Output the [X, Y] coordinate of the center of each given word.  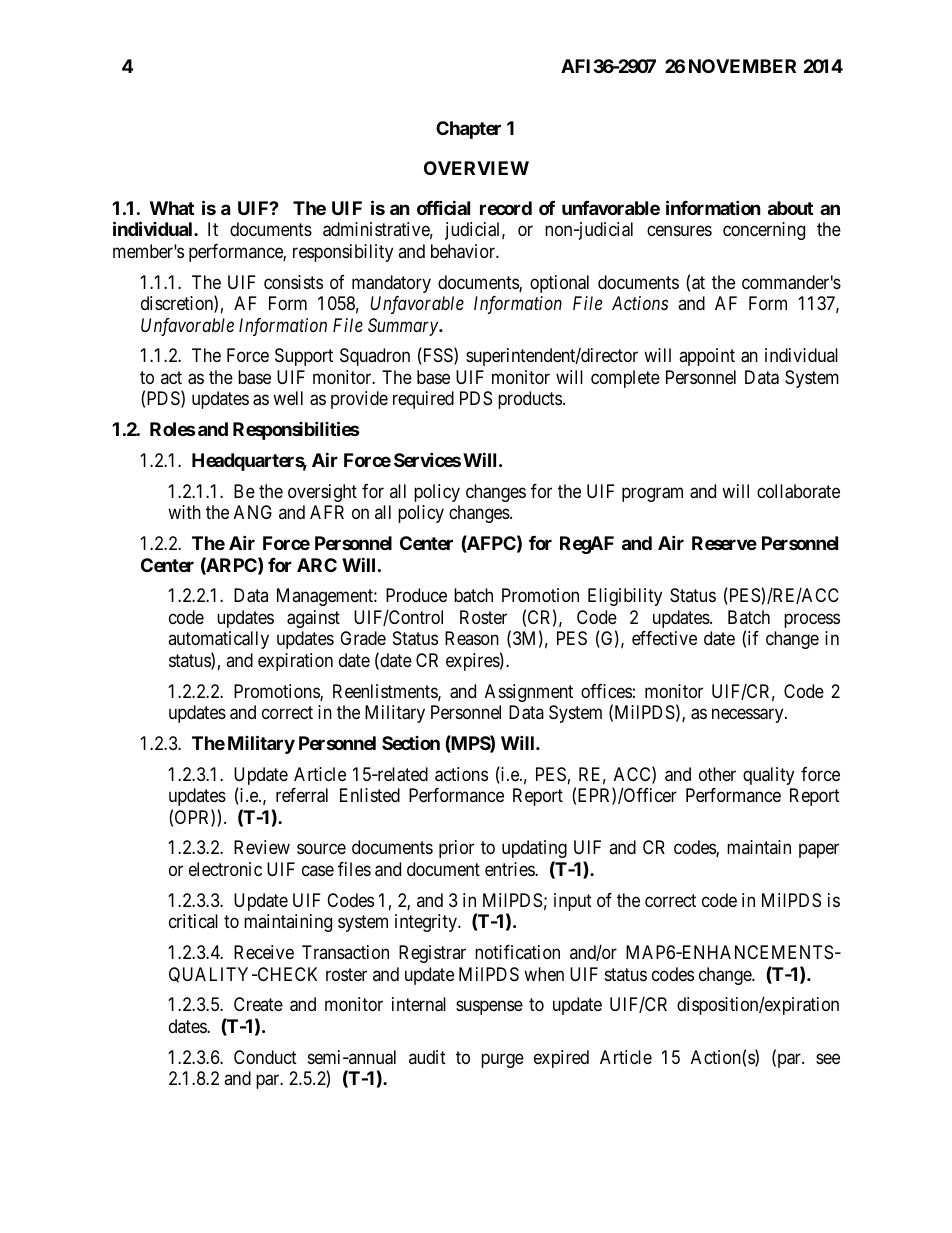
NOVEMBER [742, 66]
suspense [489, 1008]
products [530, 400]
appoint [707, 357]
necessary [749, 715]
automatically [218, 640]
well [288, 398]
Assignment [529, 693]
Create [258, 1004]
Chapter [468, 130]
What [172, 208]
